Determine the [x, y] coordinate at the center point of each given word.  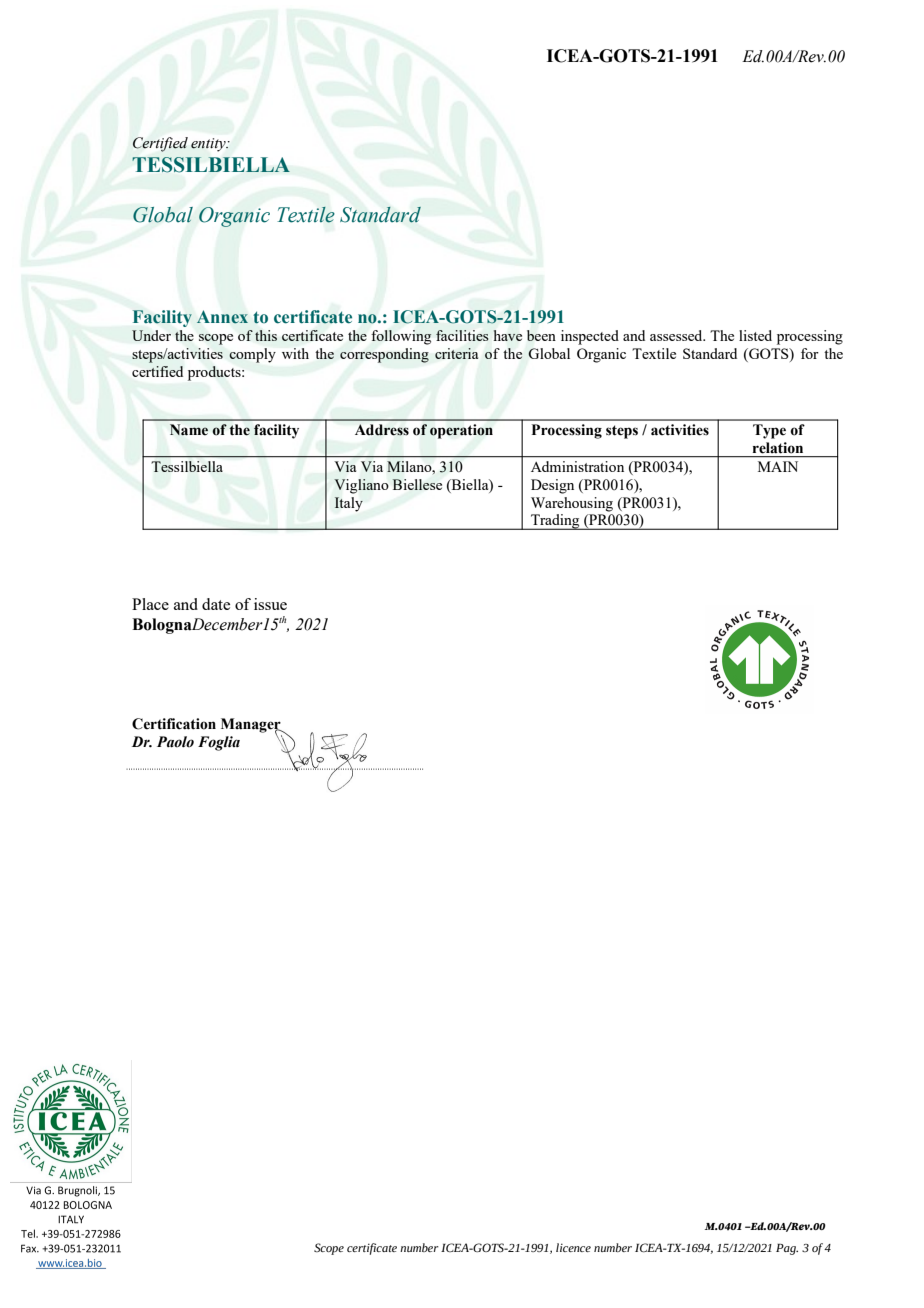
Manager [252, 726]
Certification [174, 724]
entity [209, 145]
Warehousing [572, 504]
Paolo [175, 742]
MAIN [778, 466]
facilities [462, 335]
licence [573, 1247]
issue [270, 604]
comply [252, 355]
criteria [456, 353]
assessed [677, 335]
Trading [555, 522]
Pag [787, 1249]
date [216, 604]
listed [755, 335]
